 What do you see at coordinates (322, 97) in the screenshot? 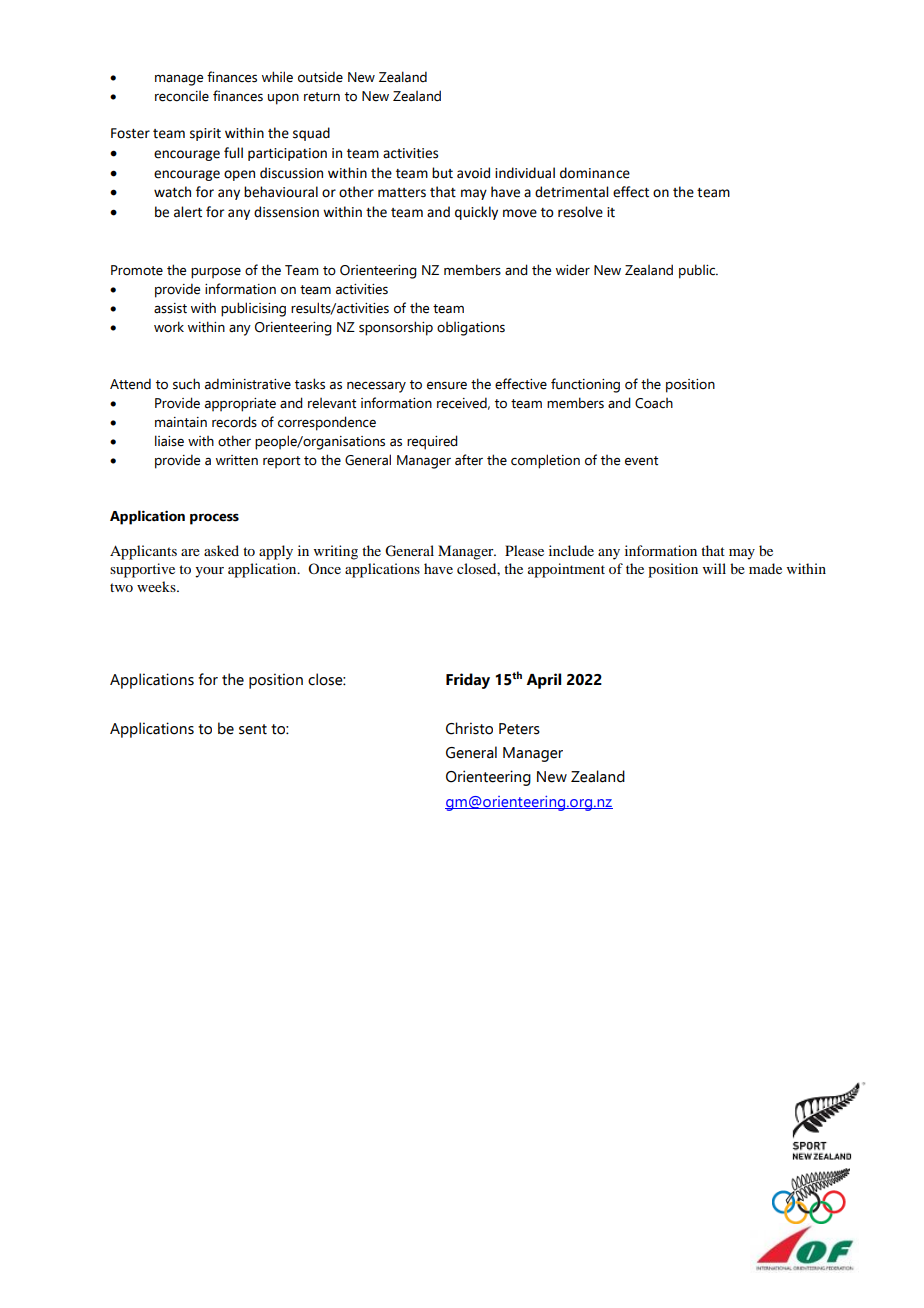
I see `return` at bounding box center [322, 97].
